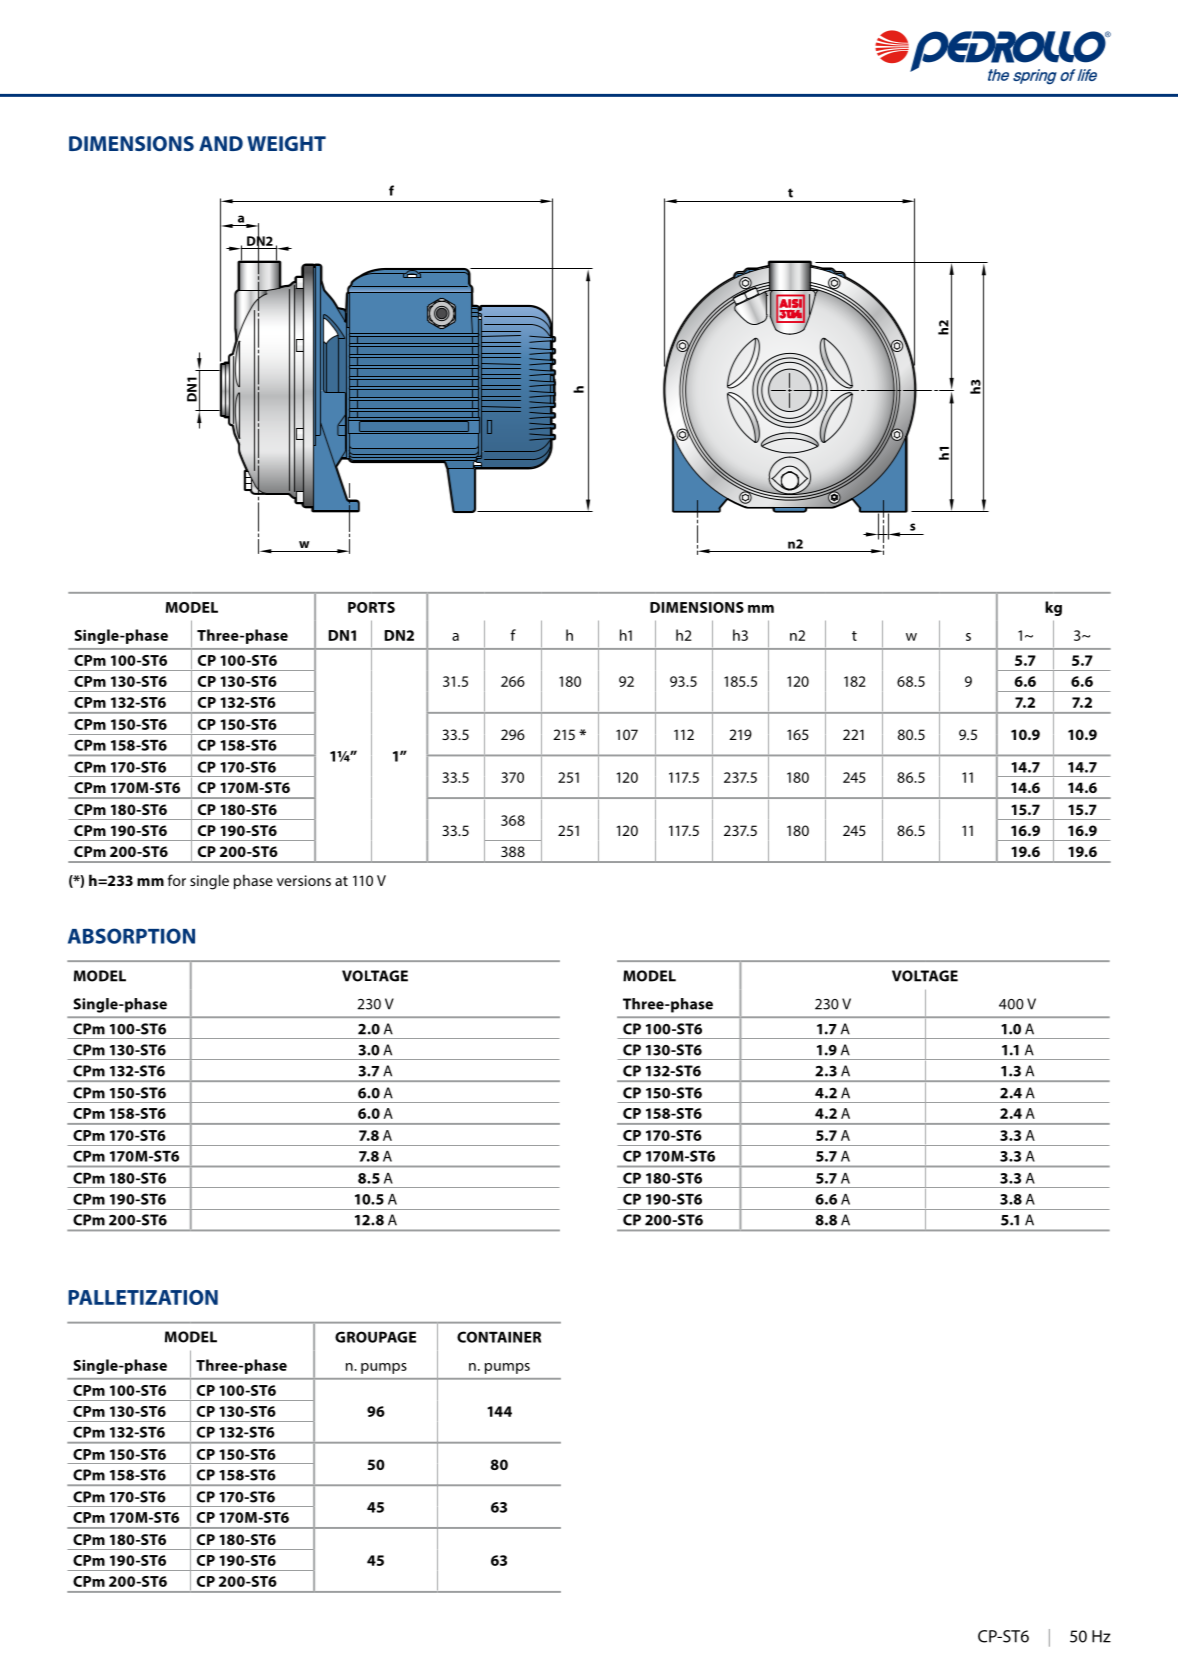 The image size is (1178, 1666). I want to click on AND, so click(221, 143).
